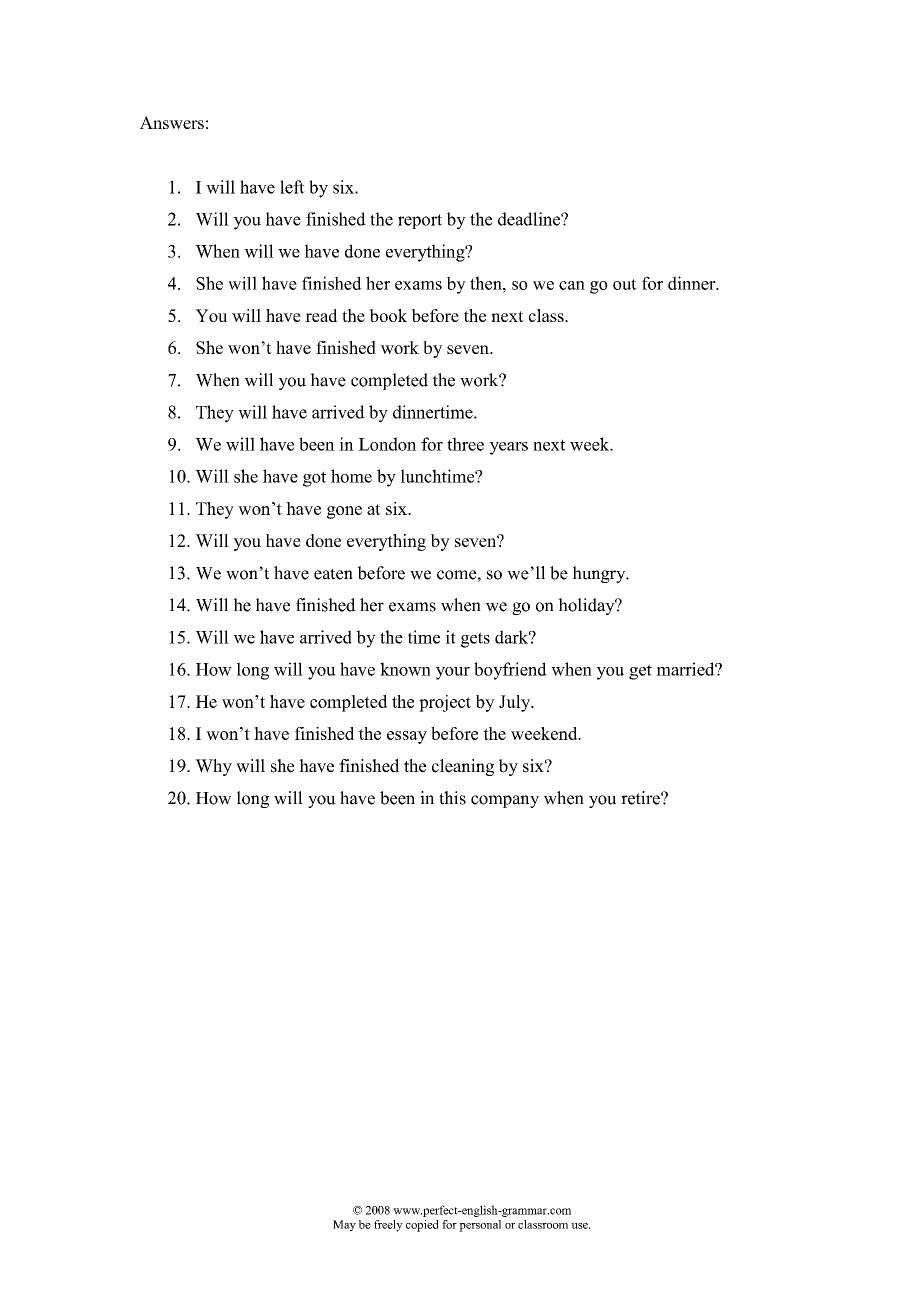 The image size is (924, 1308). I want to click on read, so click(321, 315).
